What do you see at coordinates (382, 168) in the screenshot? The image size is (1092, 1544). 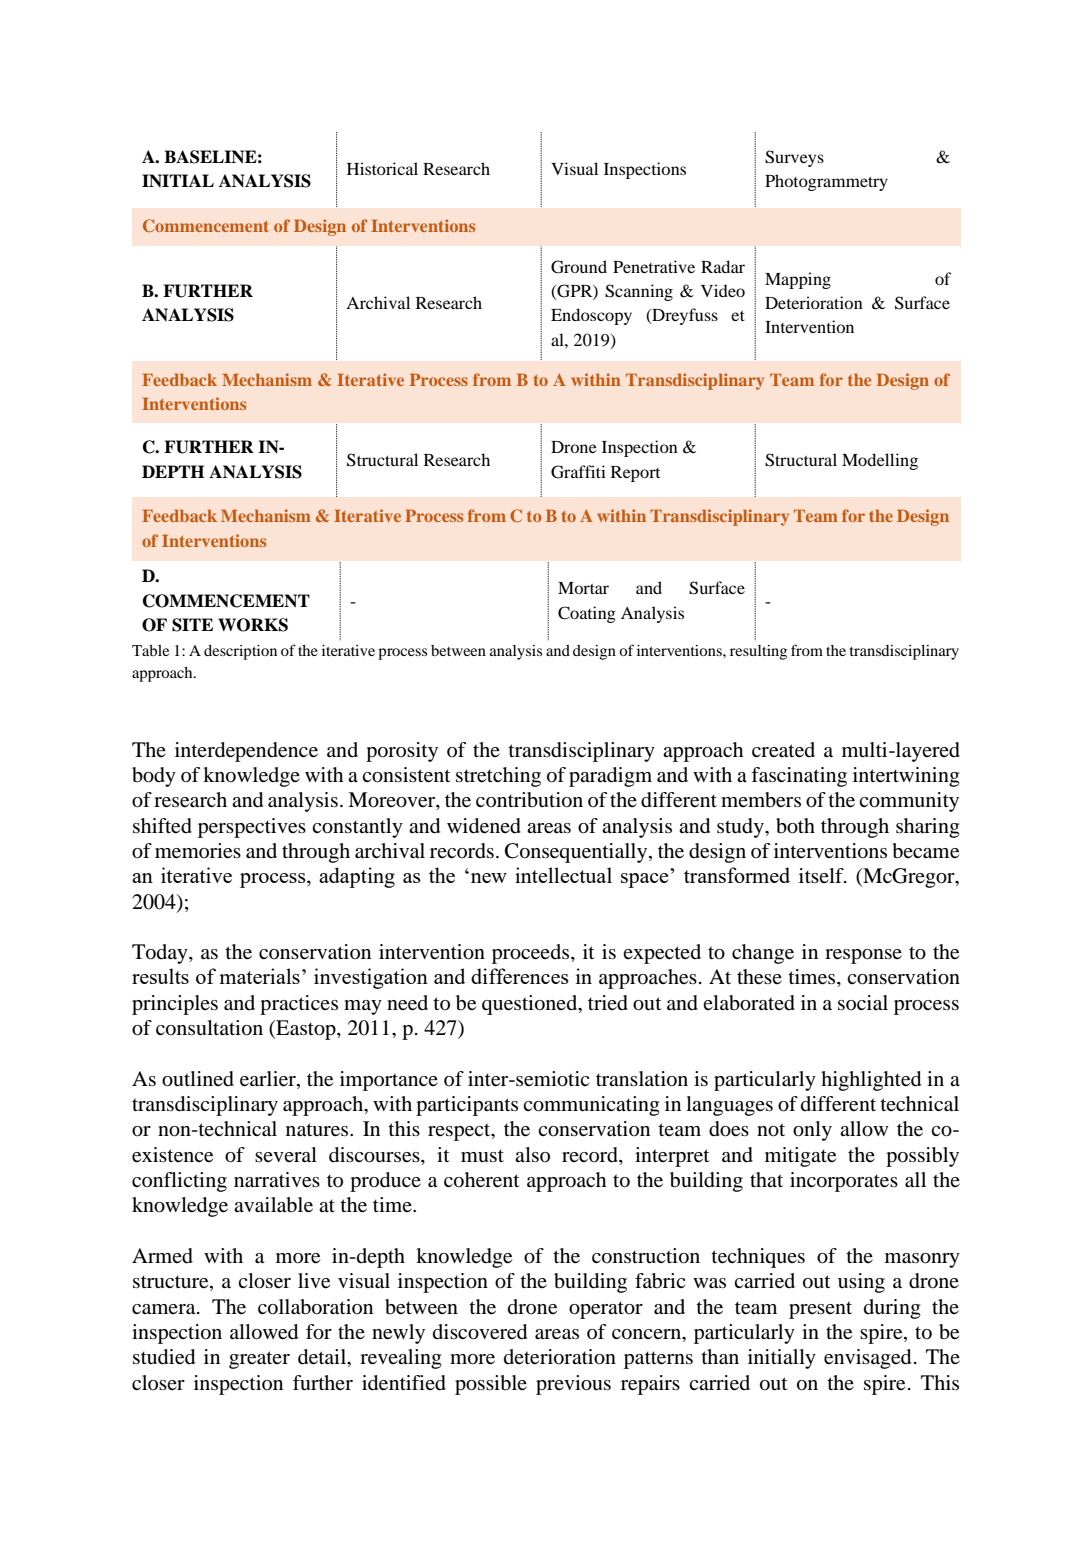 I see `Historical` at bounding box center [382, 168].
